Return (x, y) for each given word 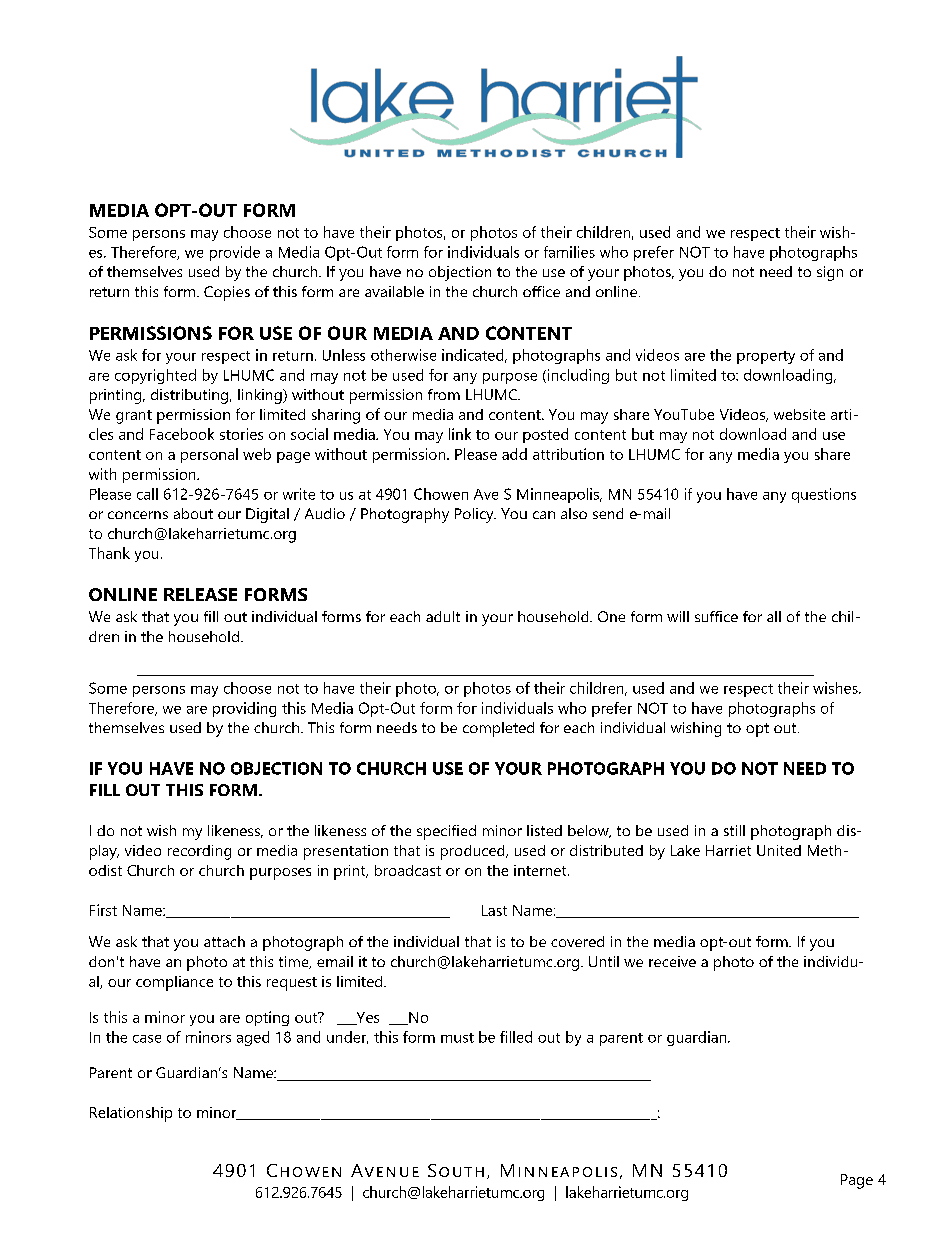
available (394, 291)
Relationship (131, 1114)
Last (494, 910)
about (193, 513)
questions (824, 495)
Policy (475, 515)
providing (244, 709)
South (456, 1170)
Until (604, 961)
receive (672, 961)
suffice (716, 616)
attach (224, 941)
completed (498, 729)
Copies (227, 293)
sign (830, 273)
